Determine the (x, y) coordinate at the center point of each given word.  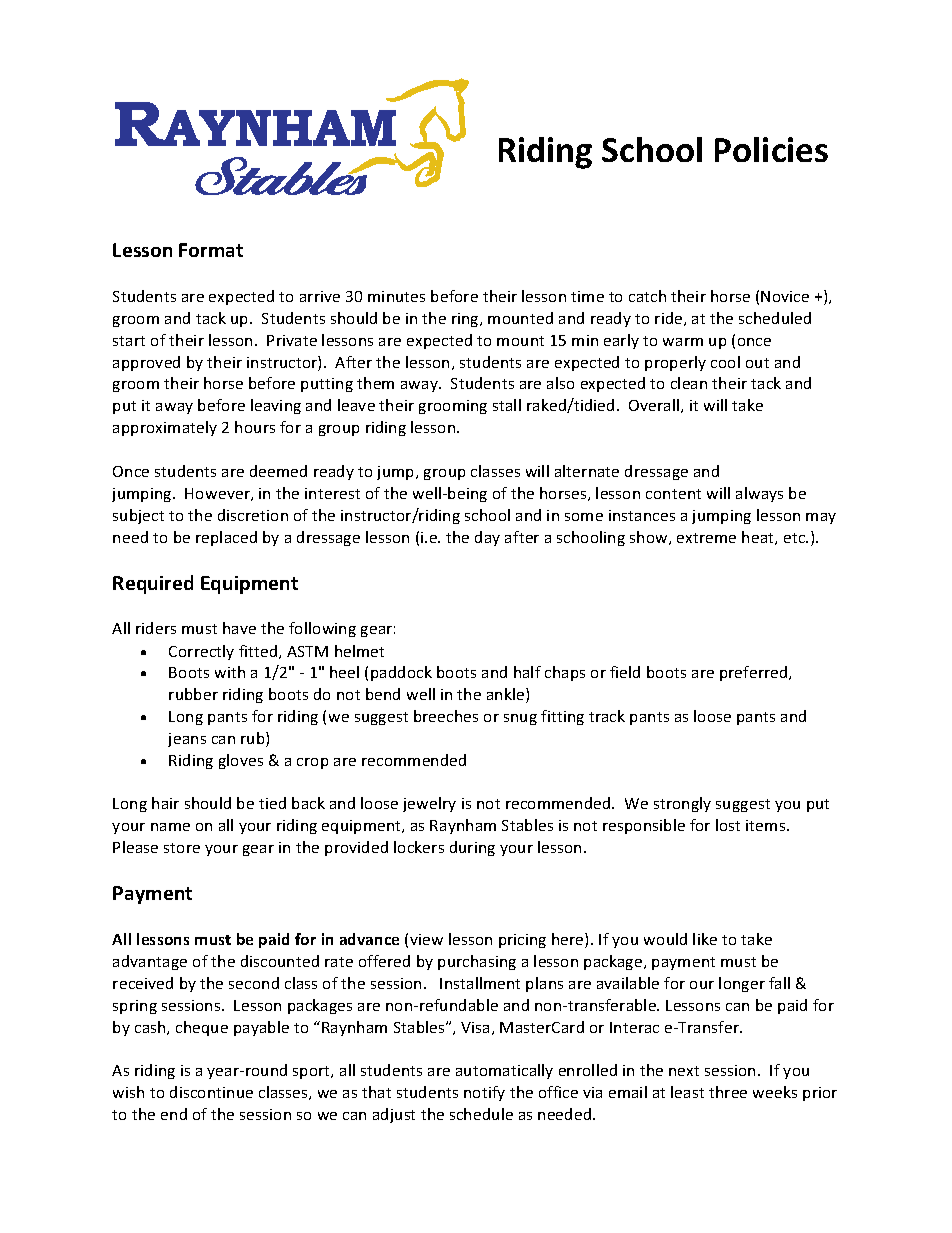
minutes (396, 296)
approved (146, 363)
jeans (187, 740)
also (560, 383)
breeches (446, 716)
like (705, 939)
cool (725, 362)
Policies (771, 149)
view (426, 939)
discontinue (211, 1092)
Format (211, 250)
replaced (226, 538)
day (487, 538)
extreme (706, 538)
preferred (755, 673)
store (182, 848)
